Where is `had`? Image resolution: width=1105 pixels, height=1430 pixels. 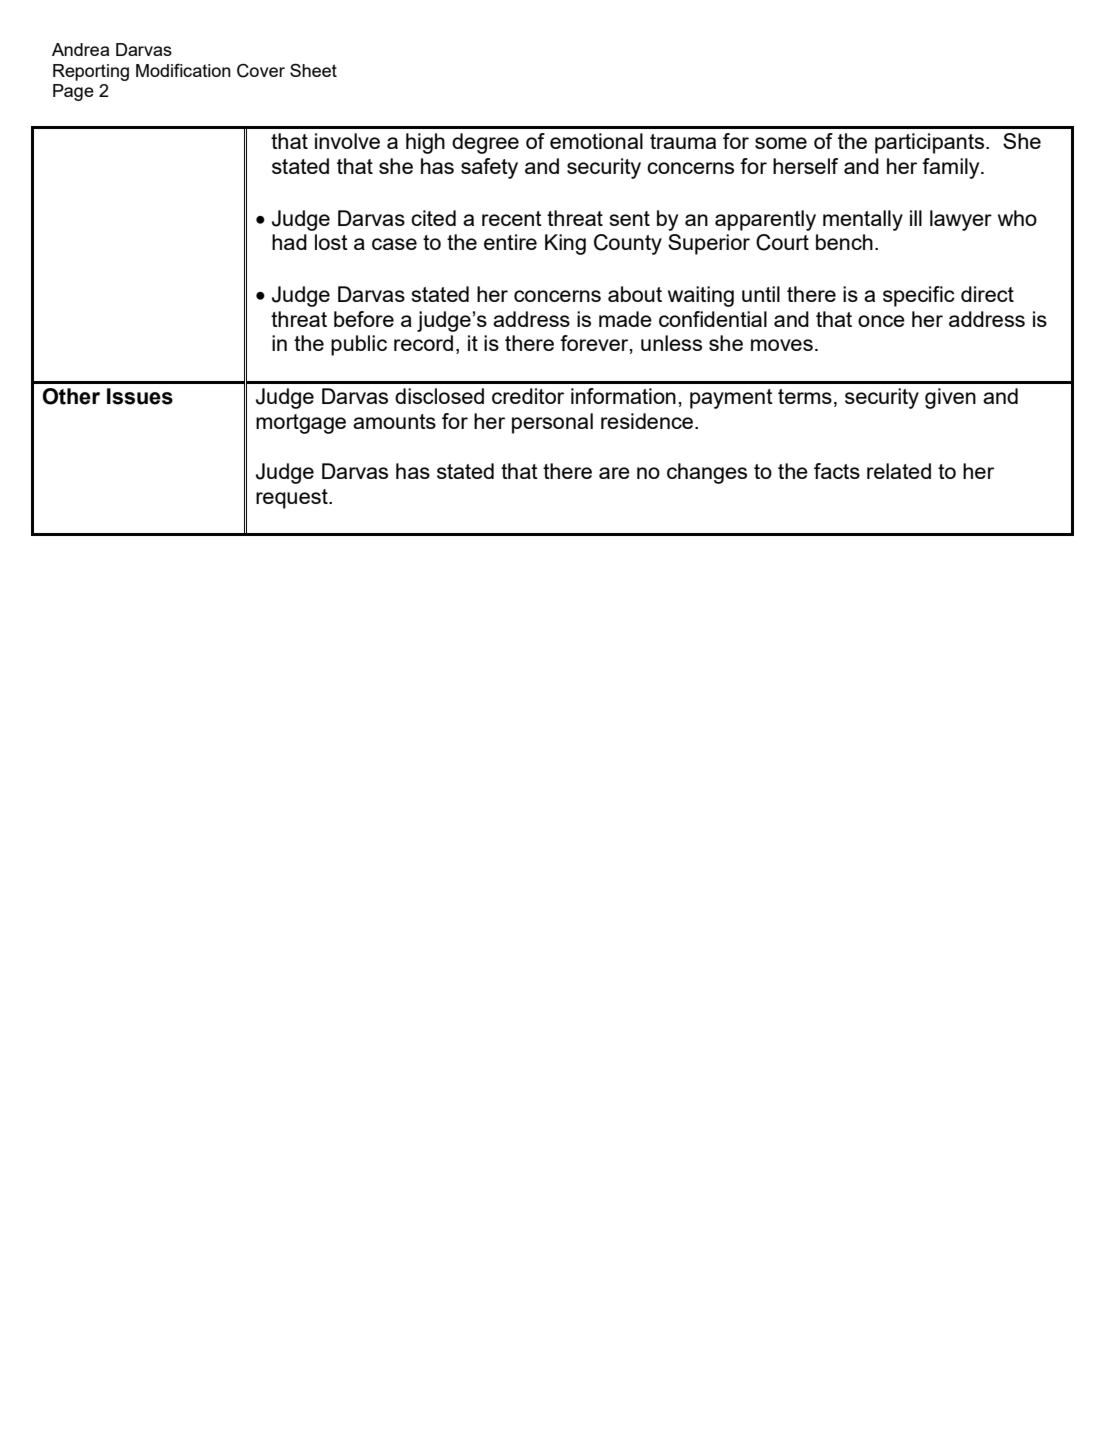 had is located at coordinates (289, 242).
